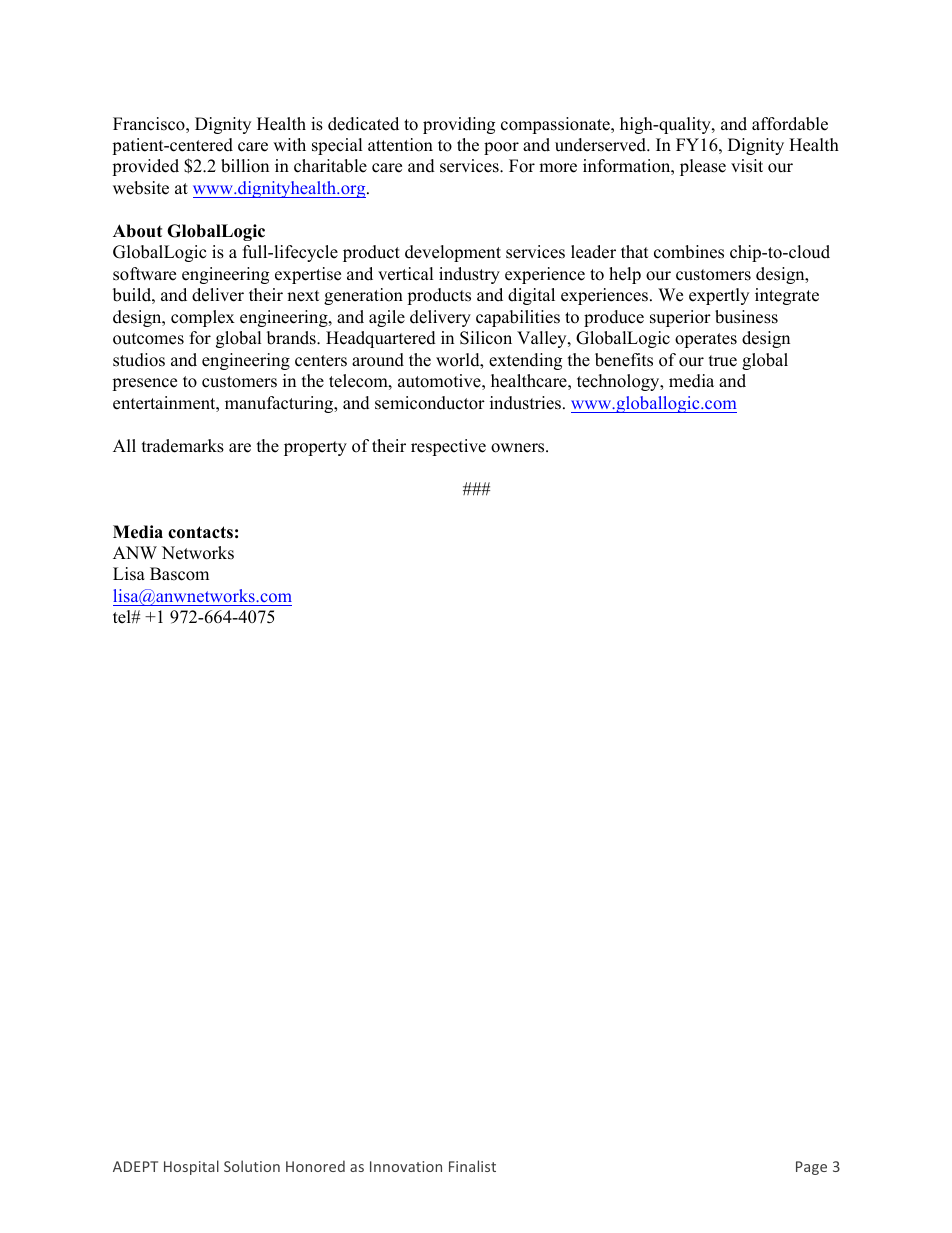 This page has width=952, height=1233. What do you see at coordinates (747, 166) in the page?
I see `visit` at bounding box center [747, 166].
